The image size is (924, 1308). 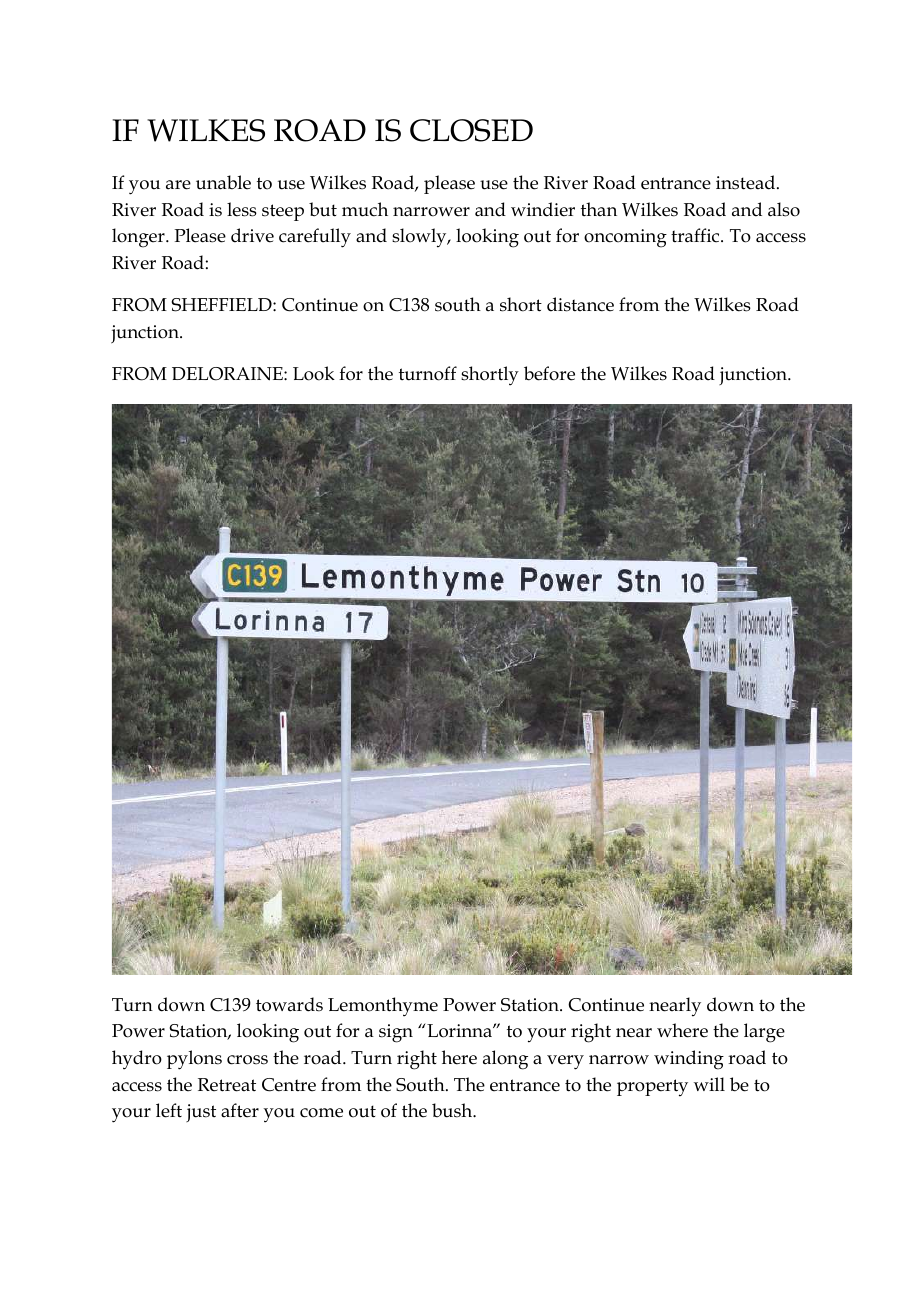 I want to click on CLOSED, so click(x=471, y=130).
